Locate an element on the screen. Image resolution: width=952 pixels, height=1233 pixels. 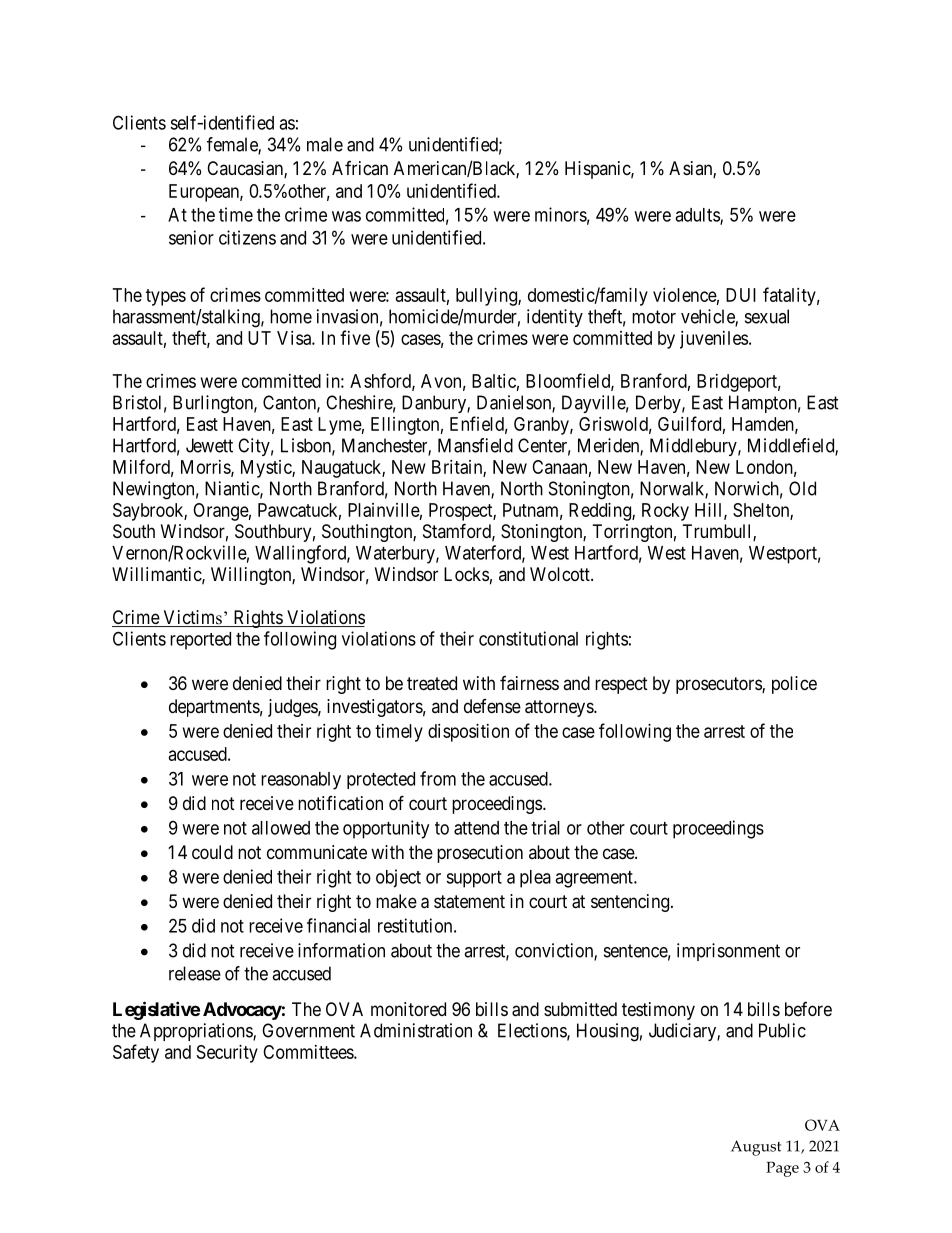
Security is located at coordinates (227, 1054).
